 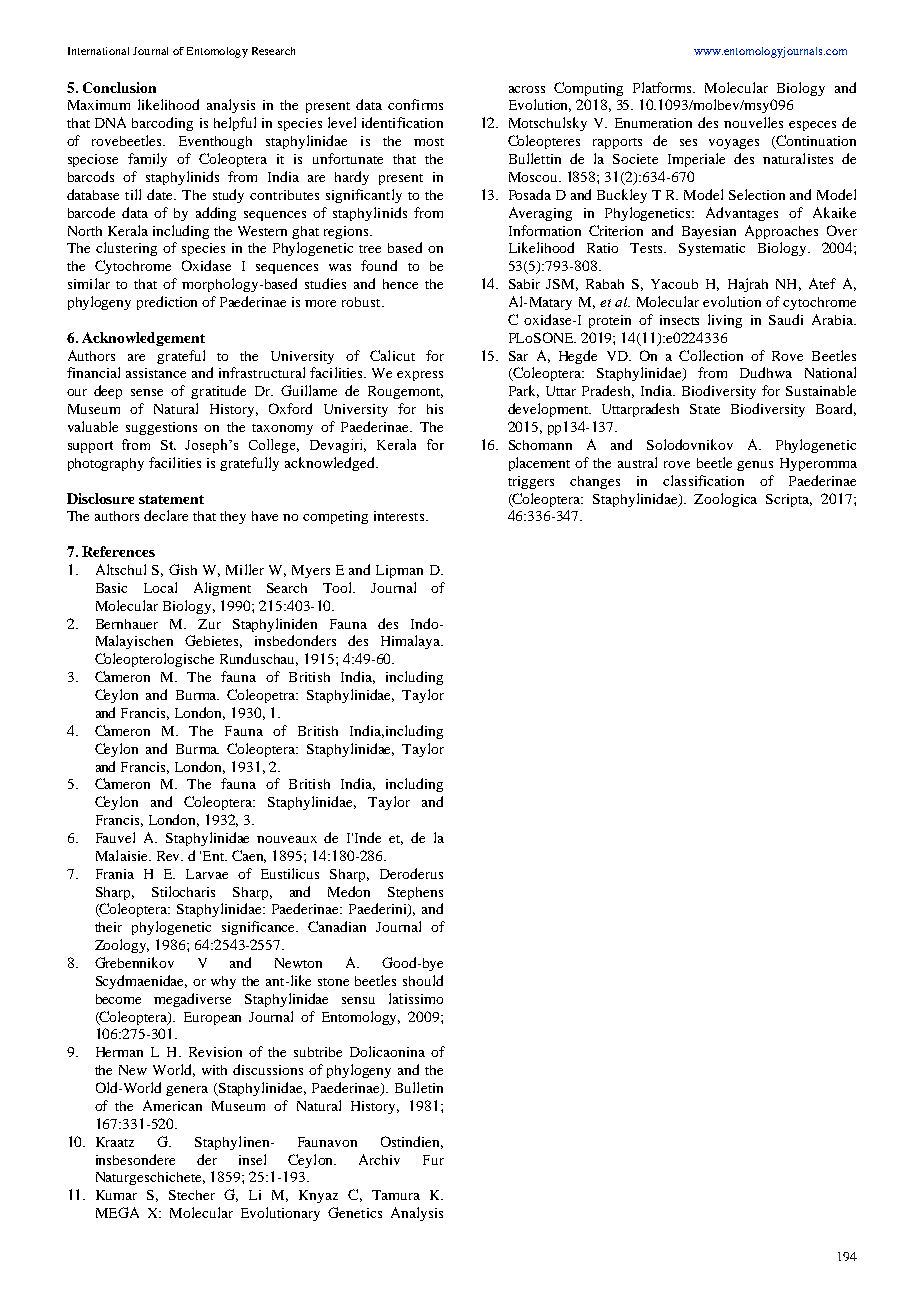 I want to click on barcoding, so click(x=162, y=124).
